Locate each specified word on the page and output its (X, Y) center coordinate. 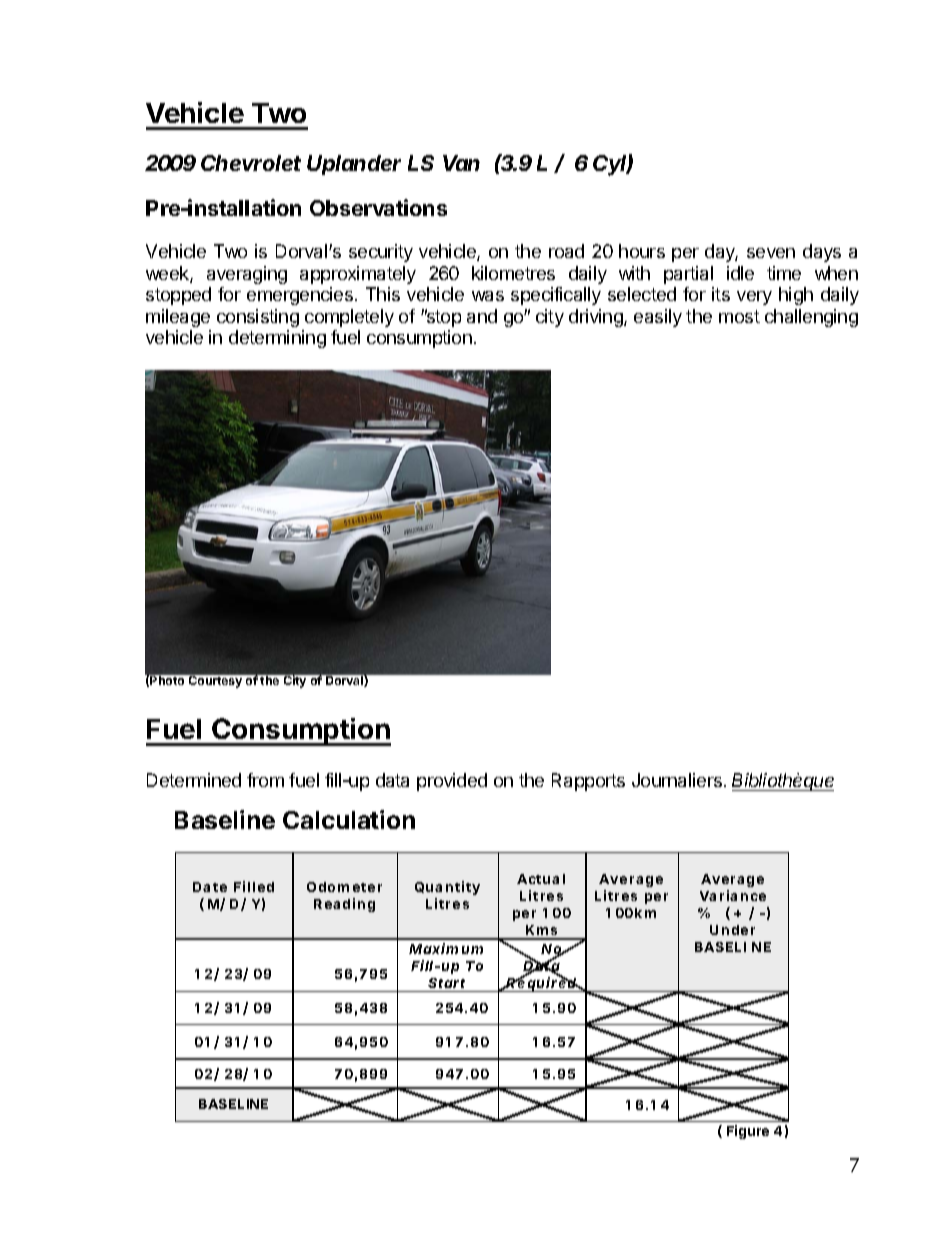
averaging (247, 275)
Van (461, 163)
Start (446, 983)
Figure (748, 1132)
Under (732, 930)
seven (771, 253)
